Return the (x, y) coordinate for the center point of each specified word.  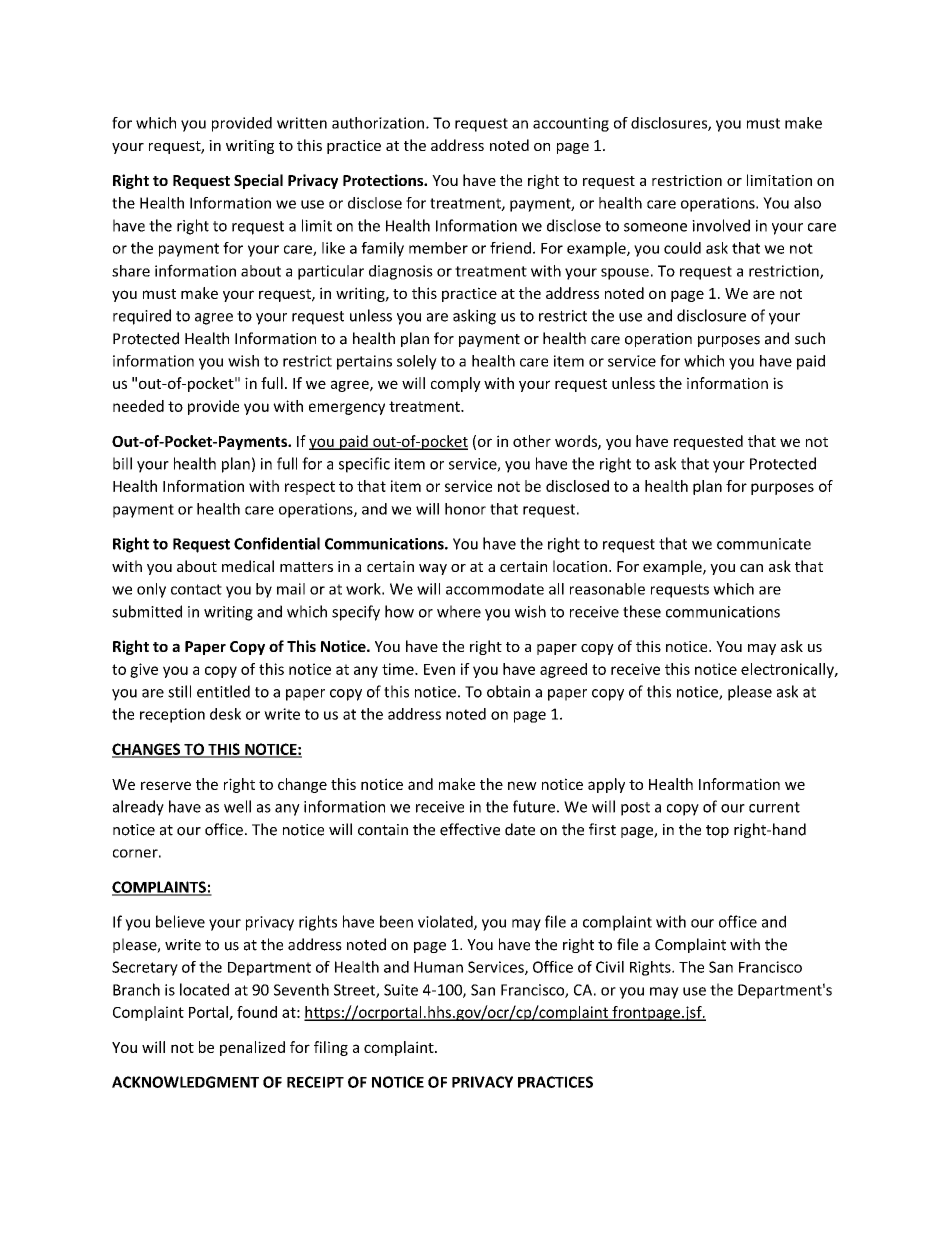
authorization (378, 123)
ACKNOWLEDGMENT (185, 1082)
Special (258, 181)
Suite (401, 990)
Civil (610, 967)
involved (721, 225)
